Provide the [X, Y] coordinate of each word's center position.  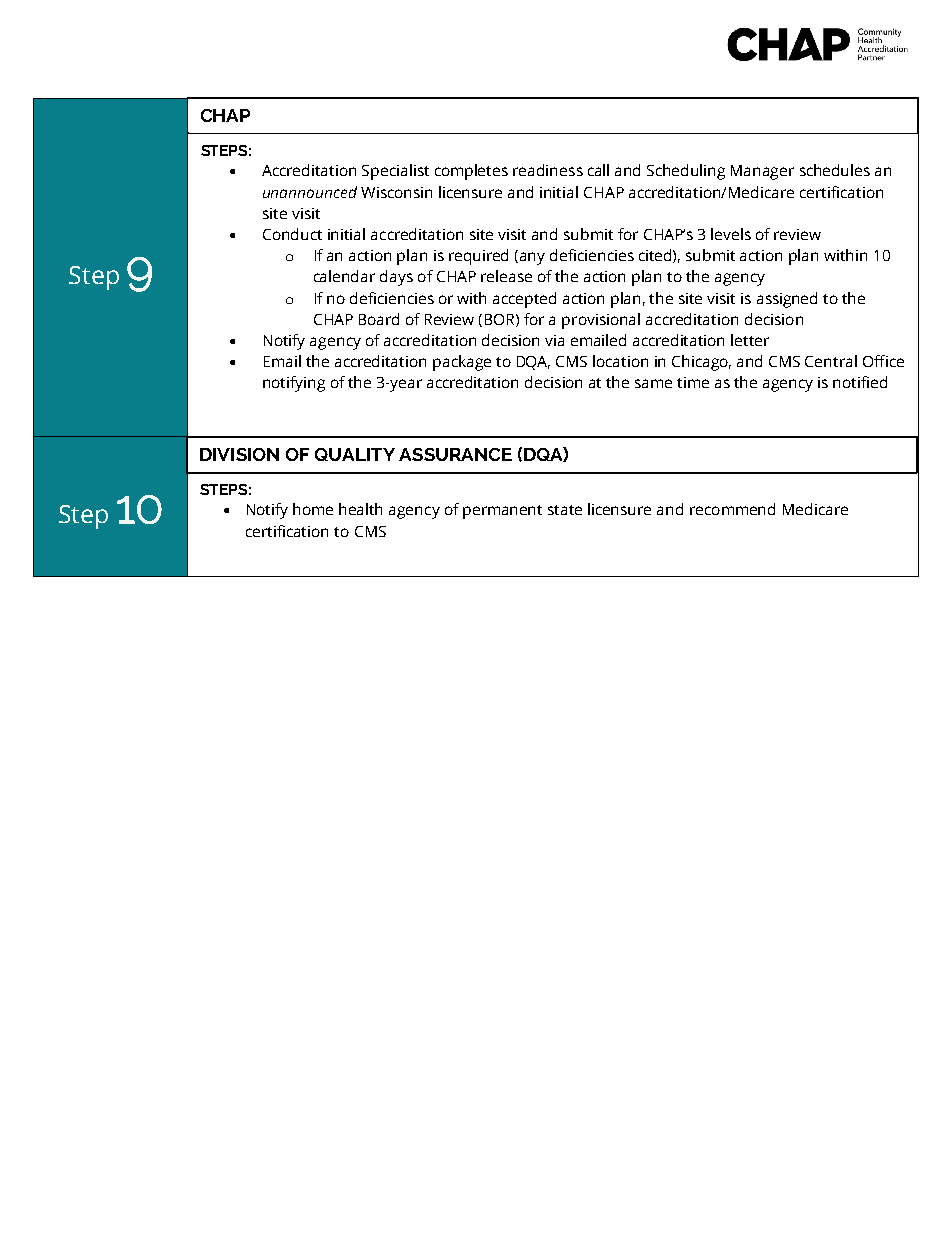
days [396, 278]
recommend [732, 509]
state [565, 510]
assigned [787, 300]
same [653, 383]
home [313, 509]
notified [860, 382]
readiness [548, 170]
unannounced [310, 192]
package [462, 363]
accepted [524, 300]
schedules [835, 170]
